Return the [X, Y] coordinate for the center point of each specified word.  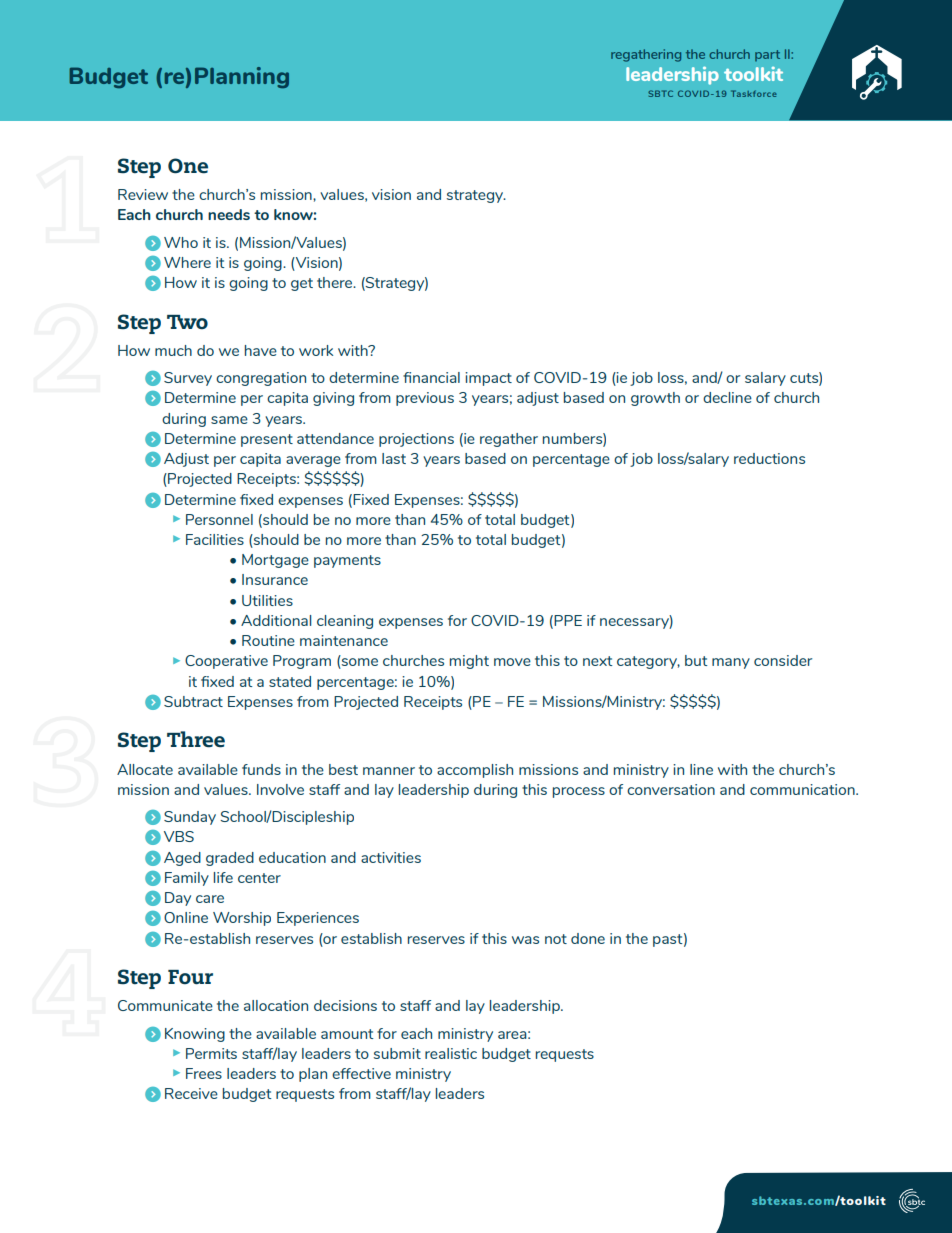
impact [488, 379]
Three [196, 739]
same [229, 420]
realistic [451, 1053]
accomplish [475, 771]
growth [655, 399]
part [767, 55]
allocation [276, 1005]
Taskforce [754, 93]
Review [143, 194]
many [731, 663]
